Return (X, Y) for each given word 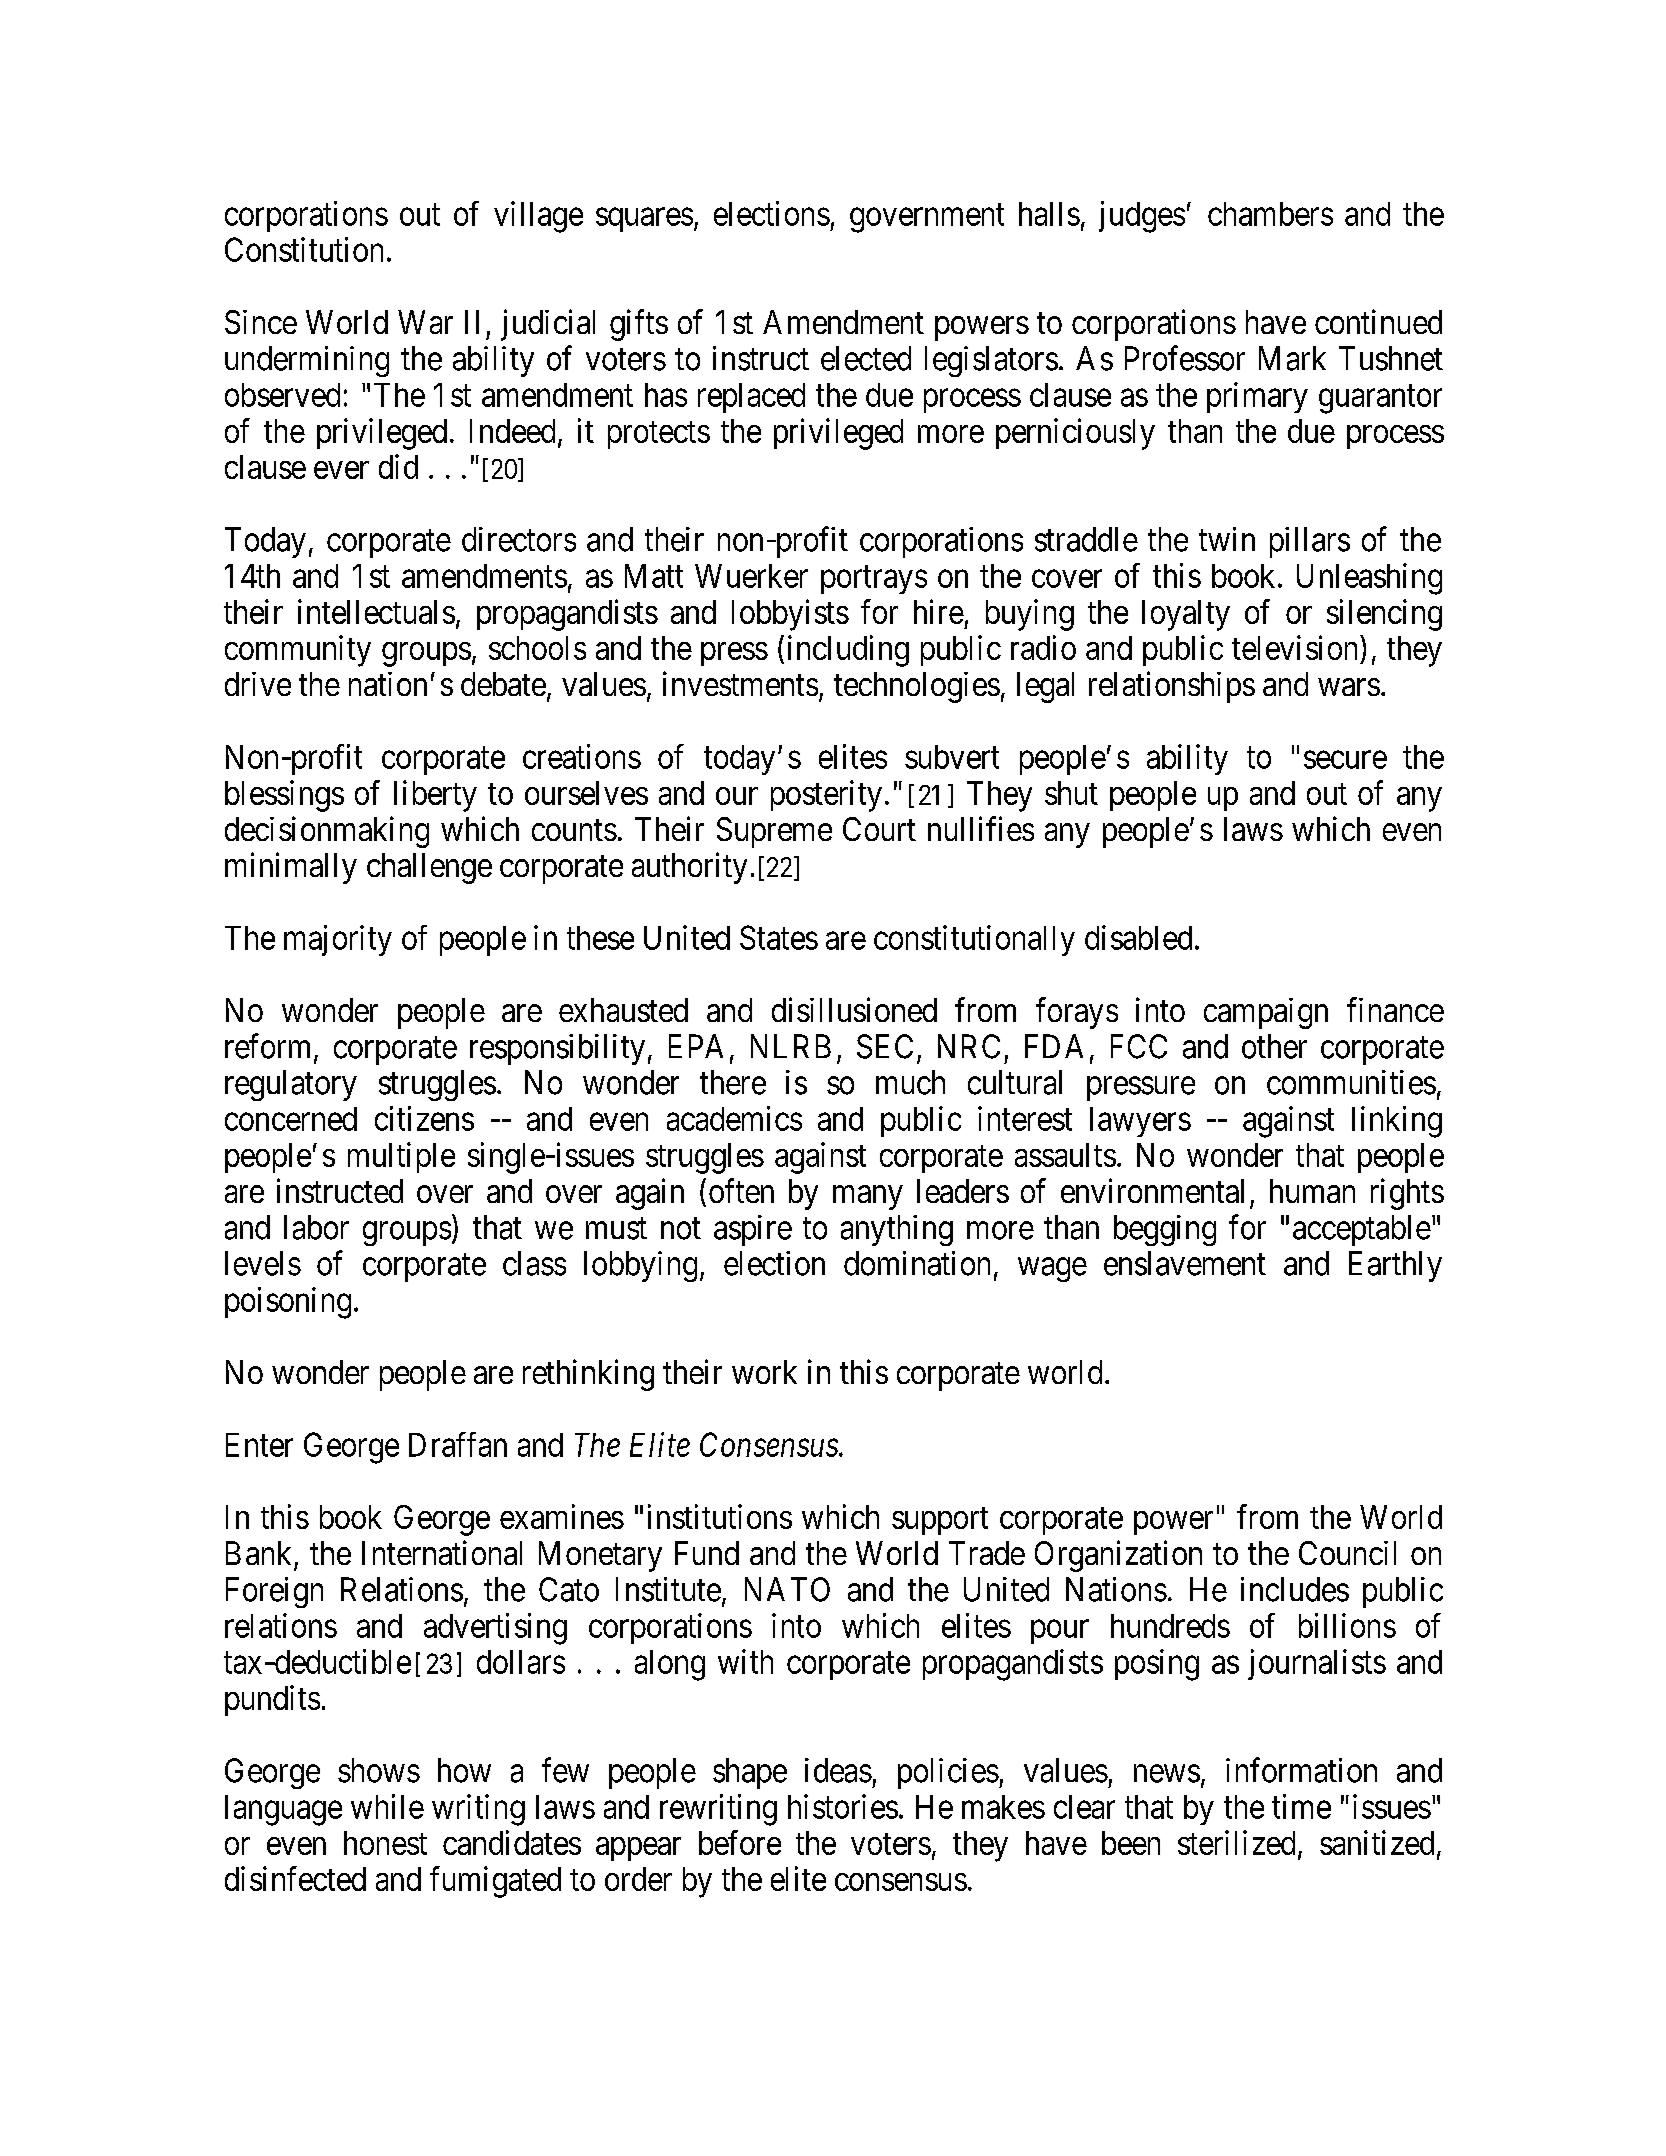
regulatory (291, 1085)
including (848, 651)
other (1274, 1046)
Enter (259, 1445)
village (538, 217)
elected (866, 358)
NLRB (791, 1046)
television (1296, 647)
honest (385, 1843)
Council (1347, 1553)
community (298, 651)
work (764, 1372)
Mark (1292, 358)
